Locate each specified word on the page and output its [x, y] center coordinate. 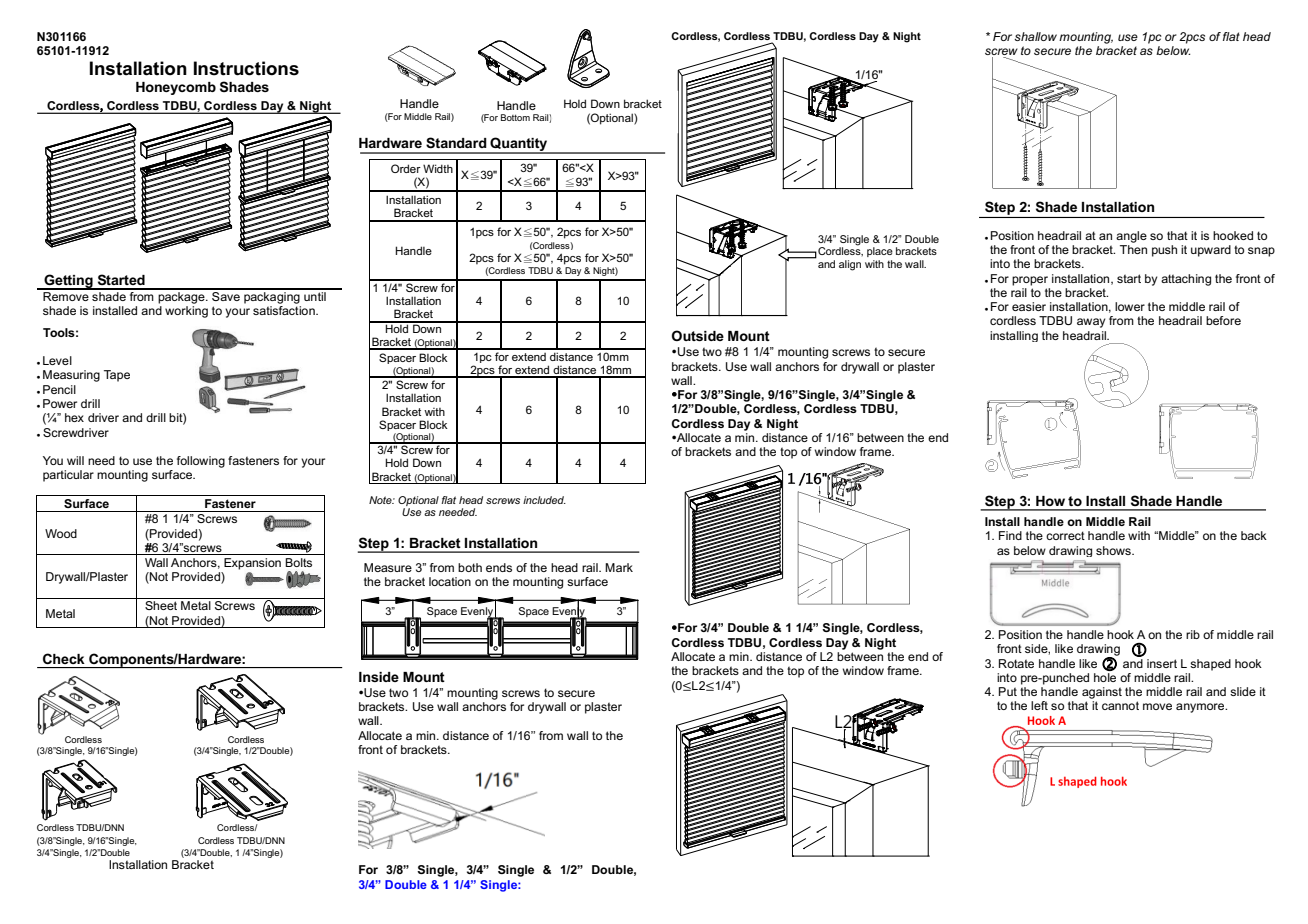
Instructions [246, 68]
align [850, 265]
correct [1065, 535]
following [201, 462]
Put [1008, 691]
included [544, 500]
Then [1133, 249]
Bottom [515, 117]
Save [226, 295]
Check [63, 658]
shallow [1035, 36]
